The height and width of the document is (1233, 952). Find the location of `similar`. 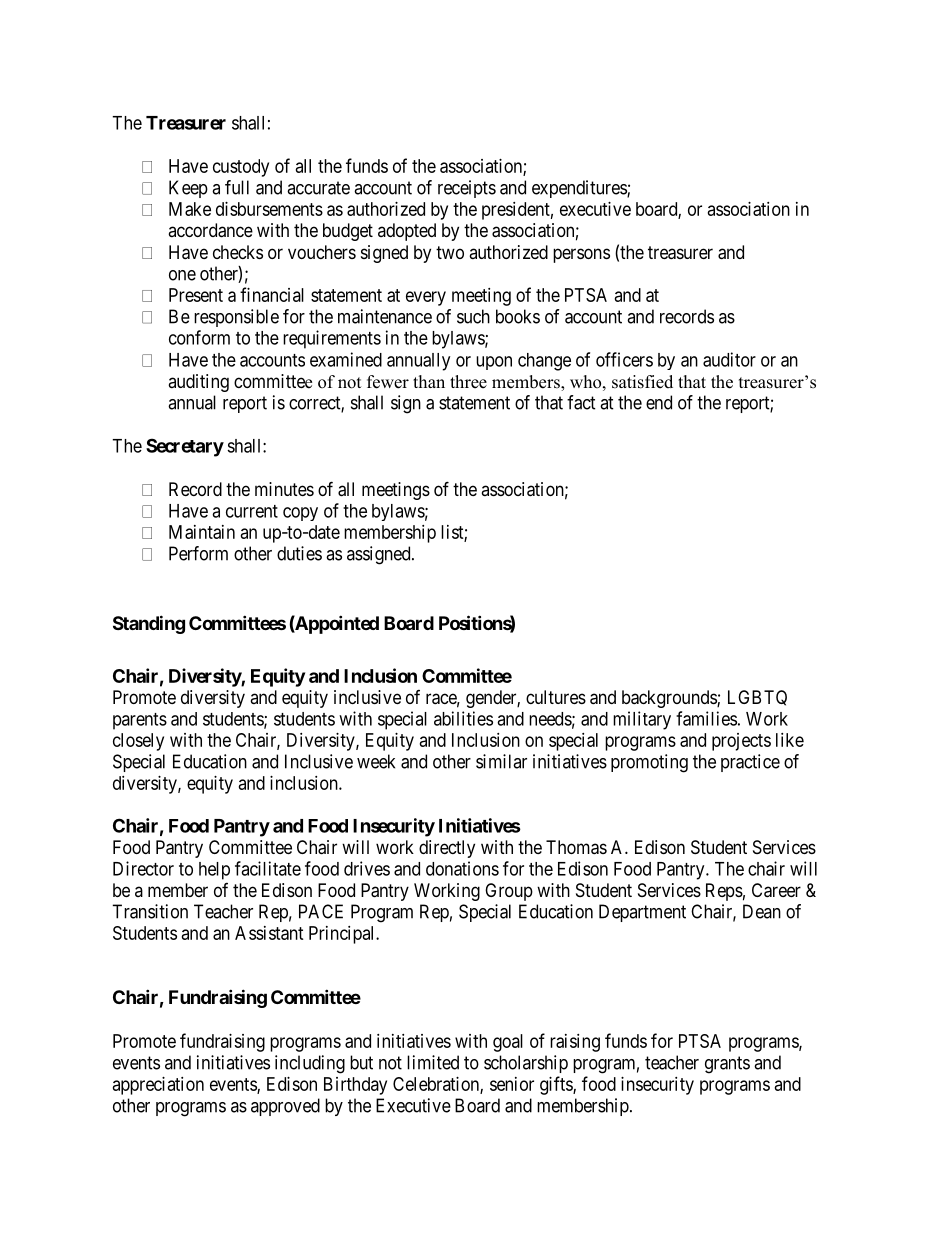

similar is located at coordinates (501, 761).
